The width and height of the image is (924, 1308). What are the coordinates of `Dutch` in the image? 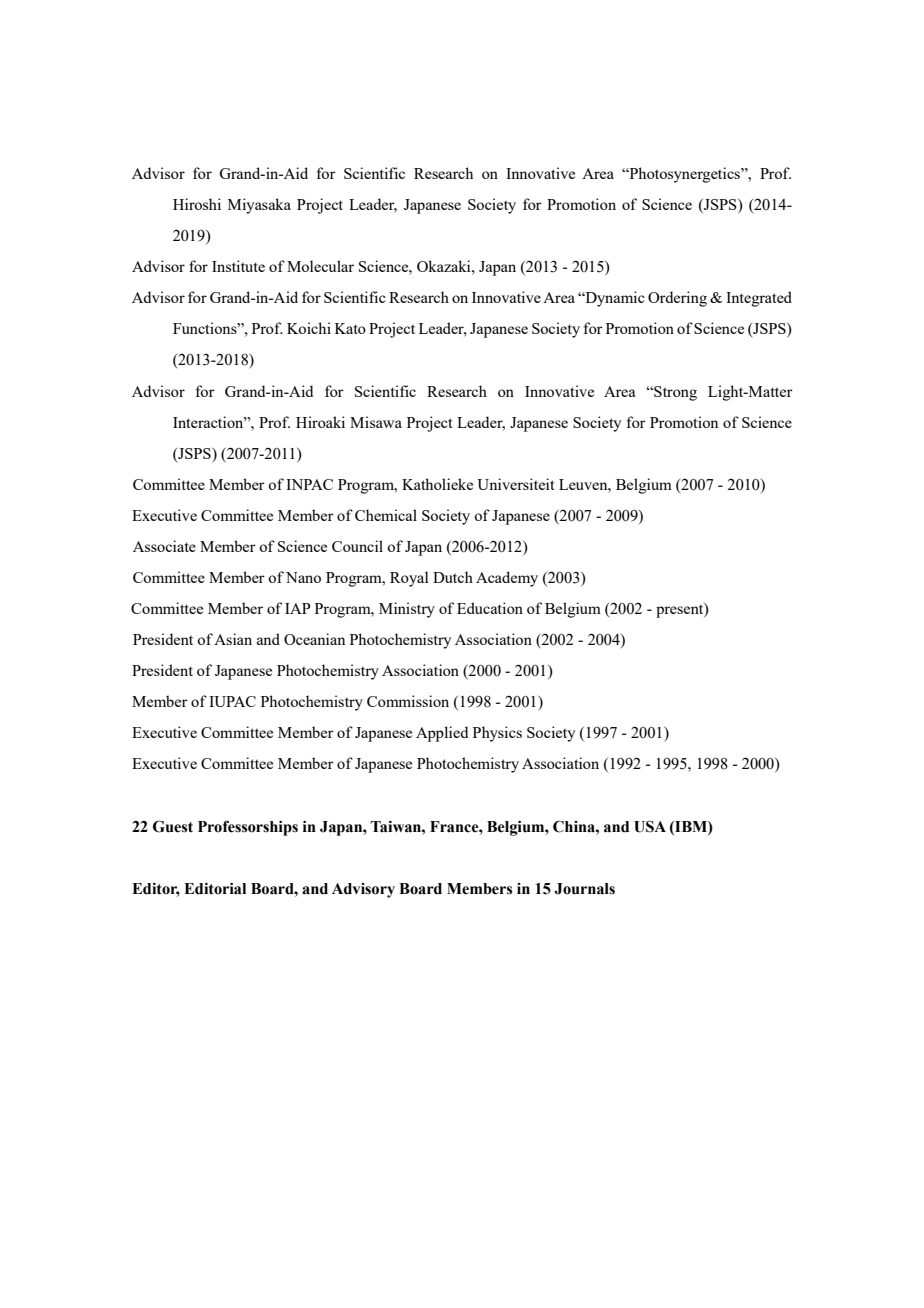 It's located at (453, 577).
